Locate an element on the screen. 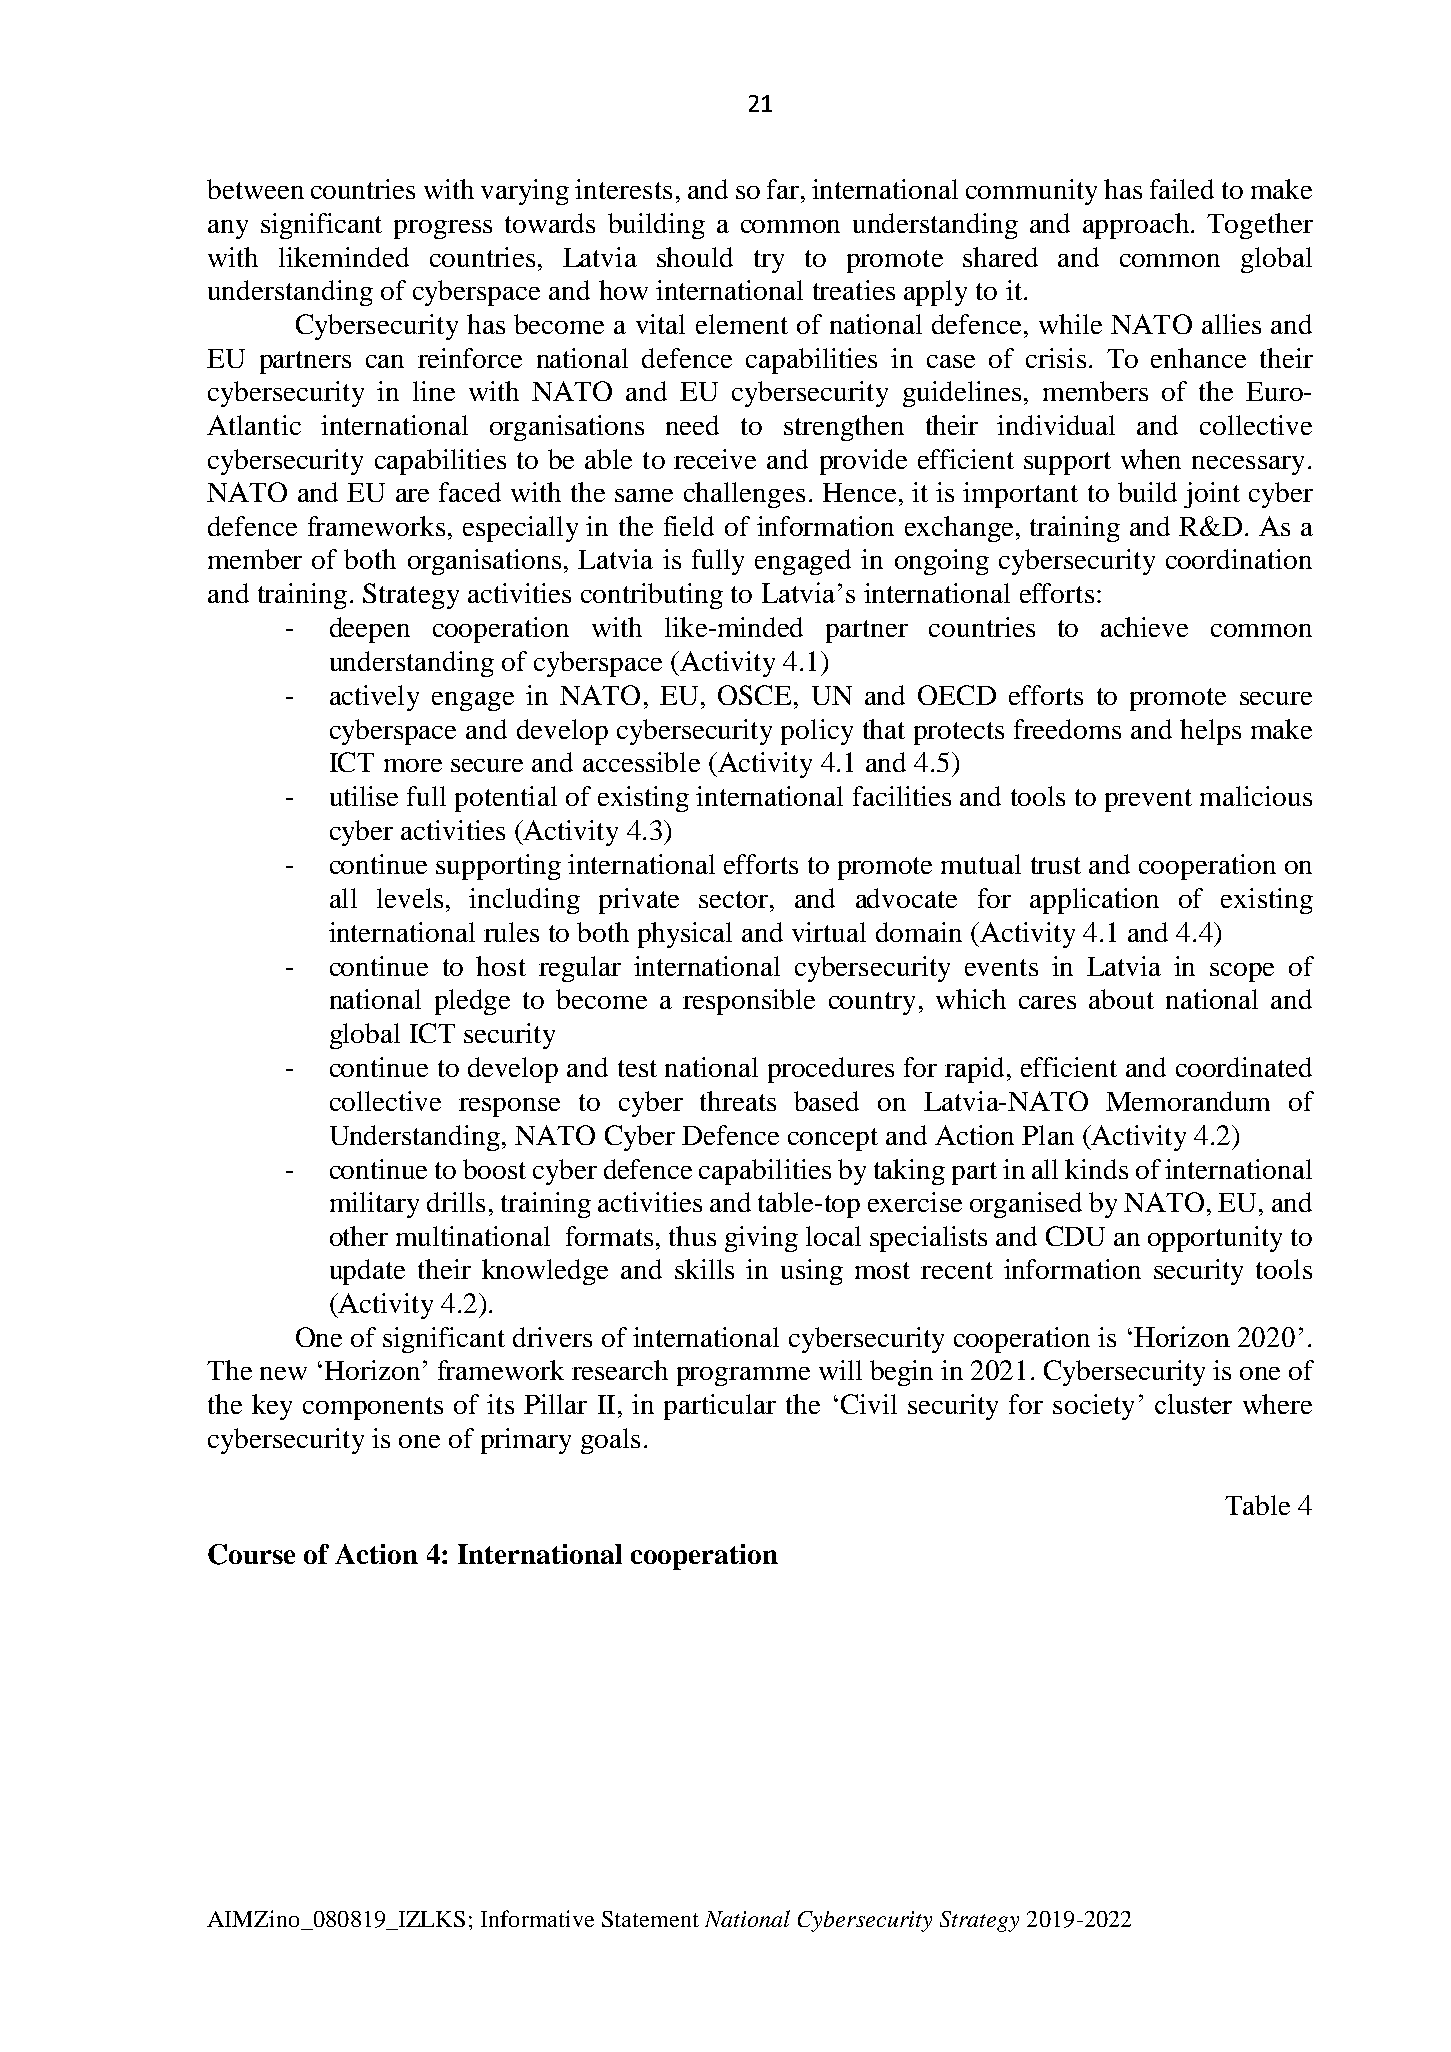  Memorandum is located at coordinates (1188, 1101).
